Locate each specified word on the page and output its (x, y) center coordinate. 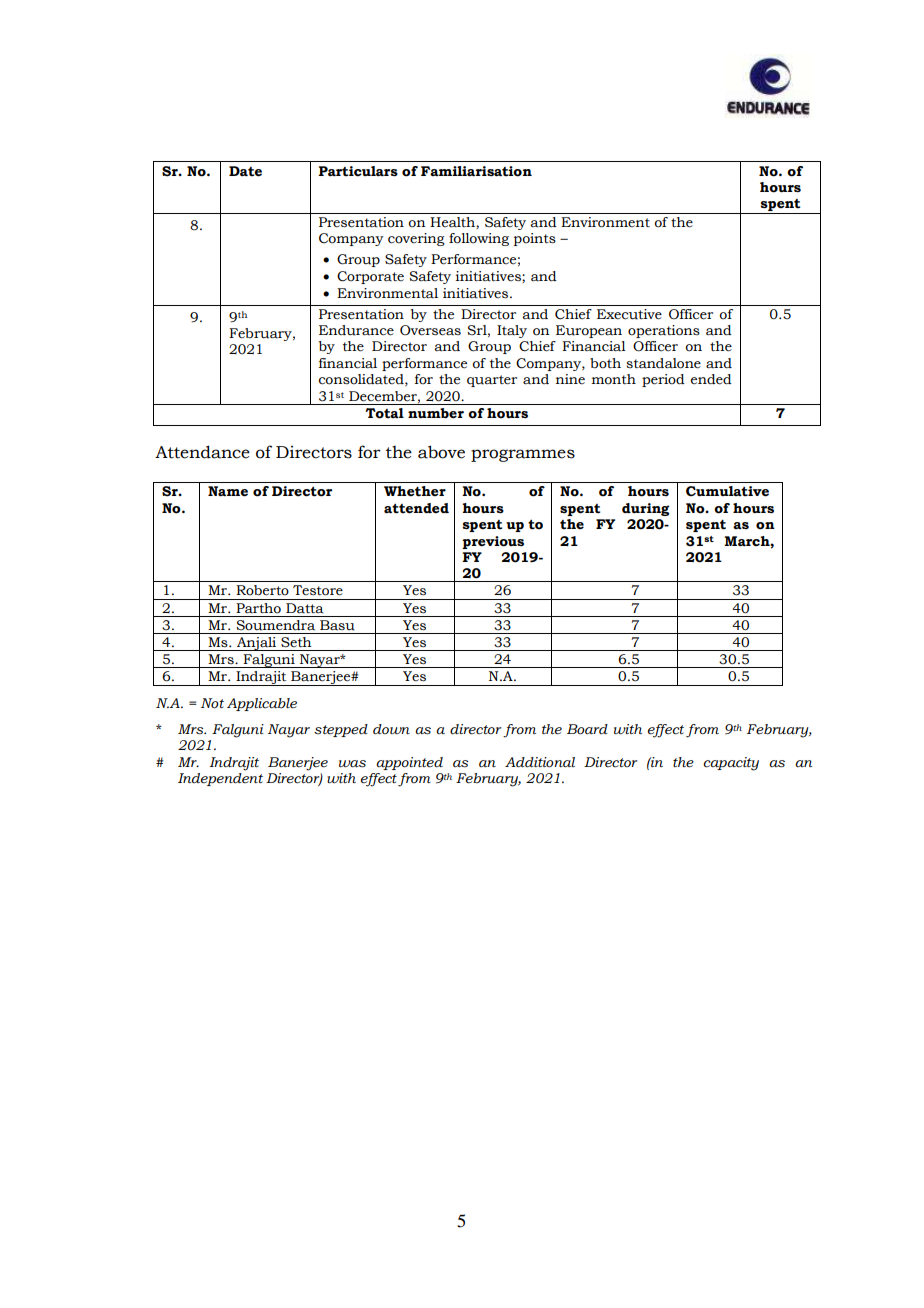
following (479, 239)
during (646, 509)
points (535, 239)
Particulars (358, 171)
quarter (492, 381)
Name (228, 491)
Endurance (356, 330)
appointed (409, 763)
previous (493, 542)
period (663, 380)
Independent (220, 779)
